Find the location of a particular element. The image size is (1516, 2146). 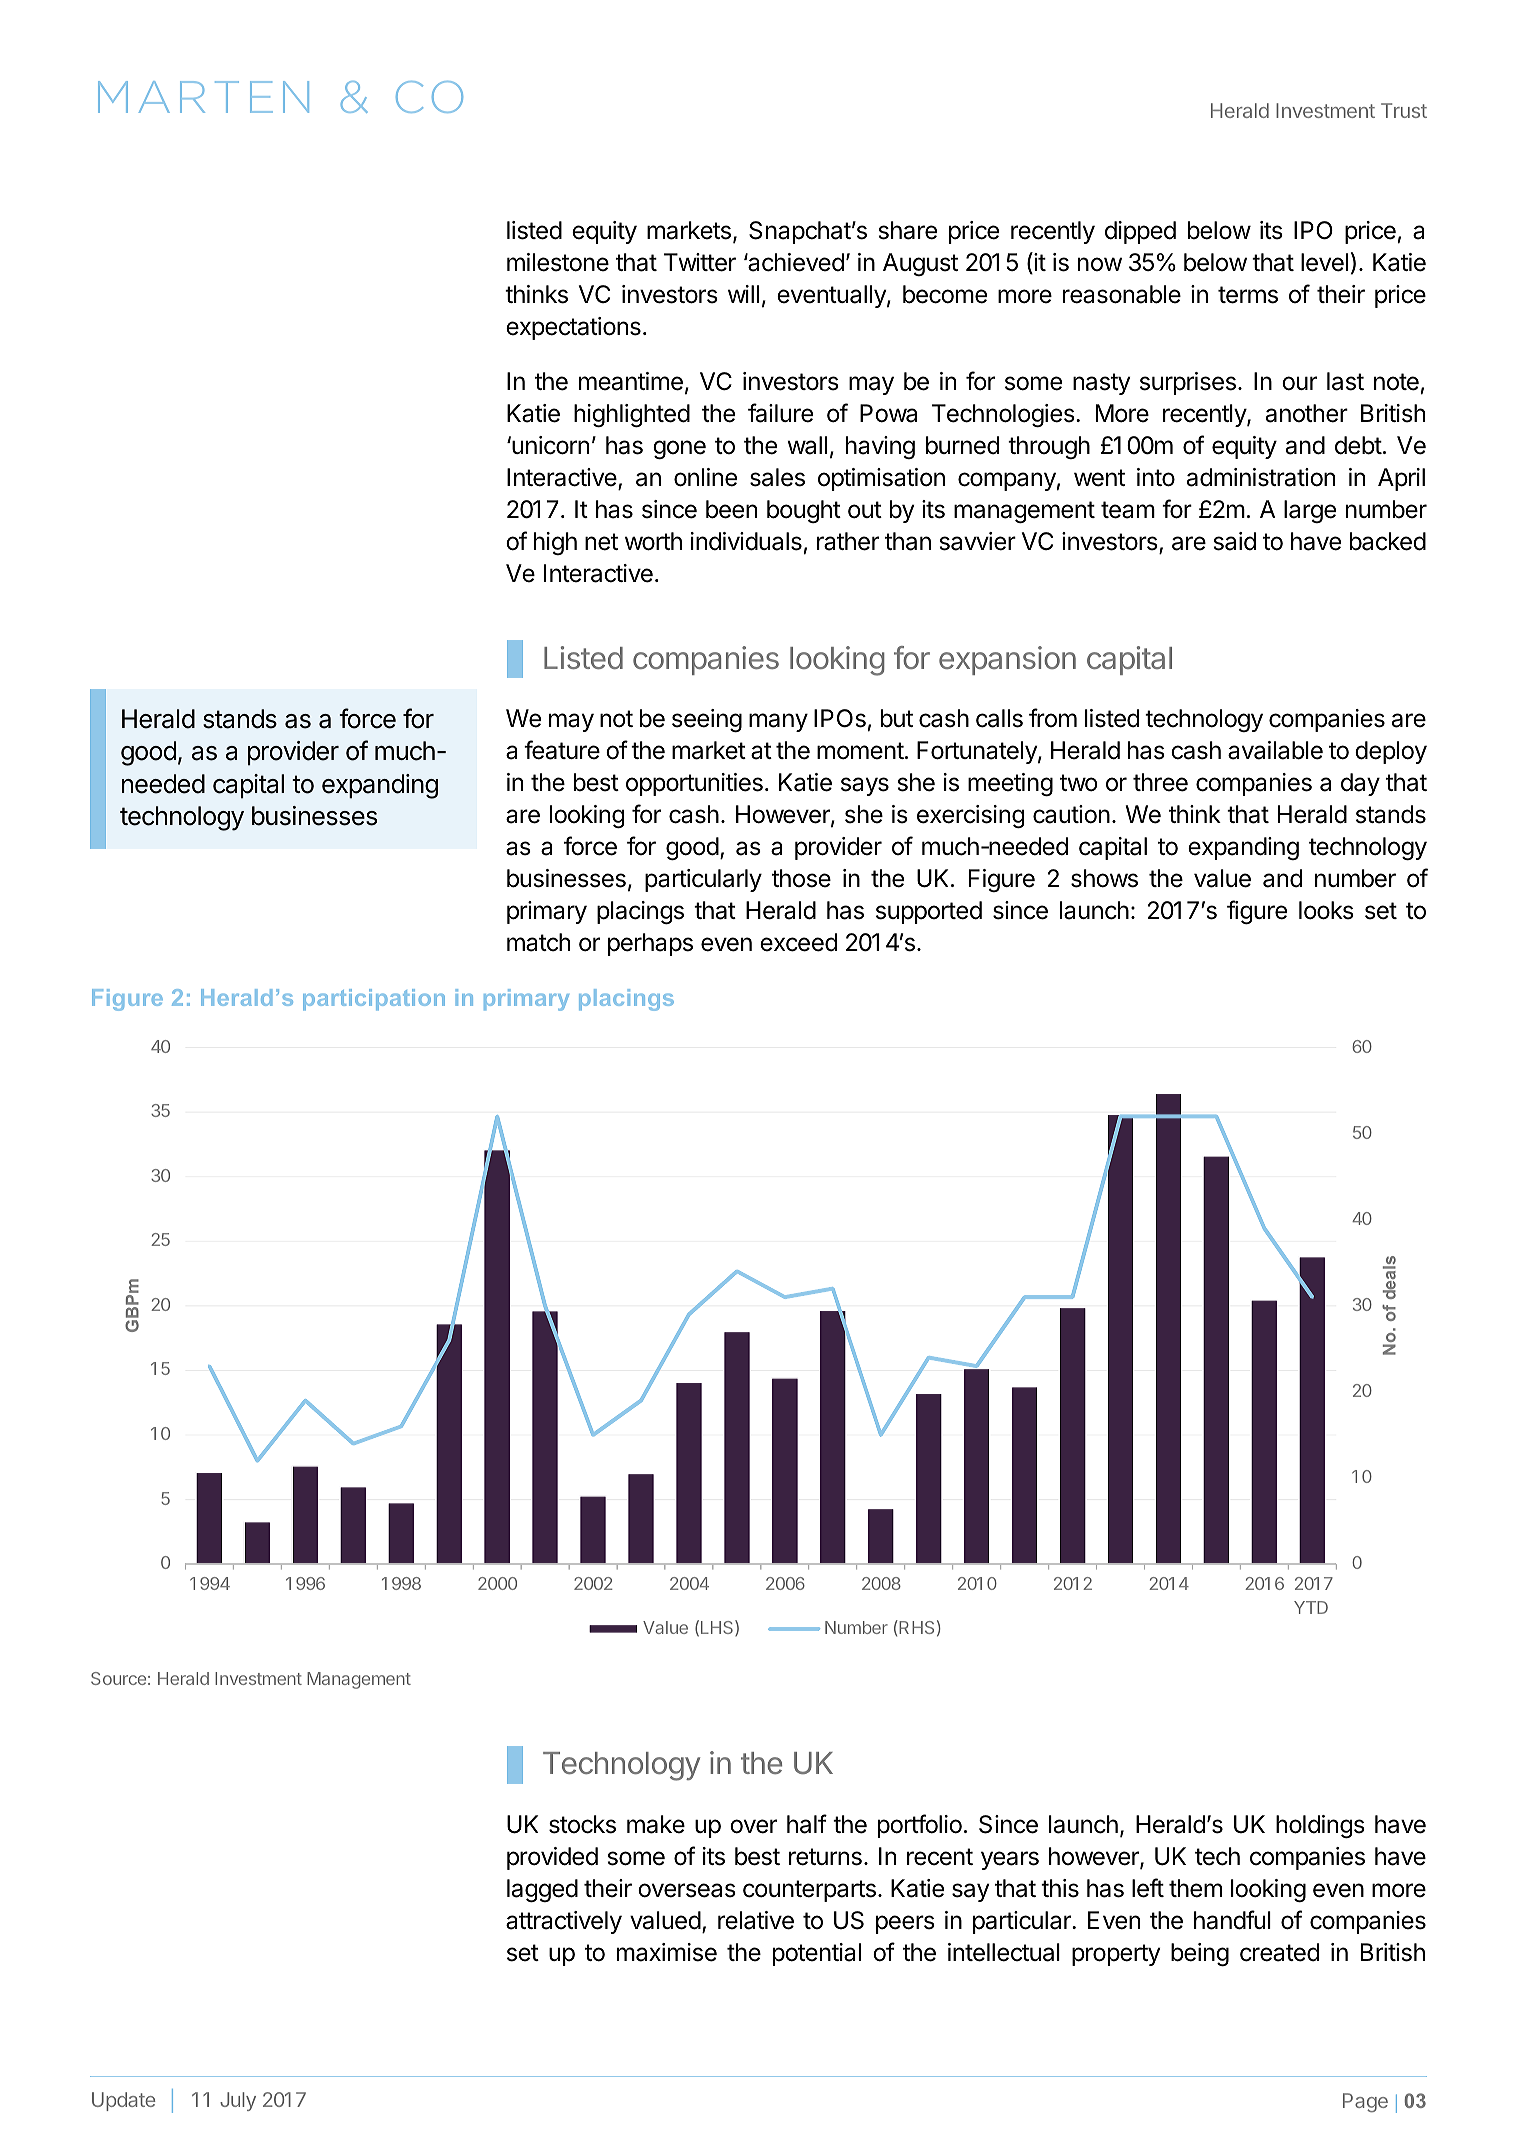

half is located at coordinates (807, 1824).
